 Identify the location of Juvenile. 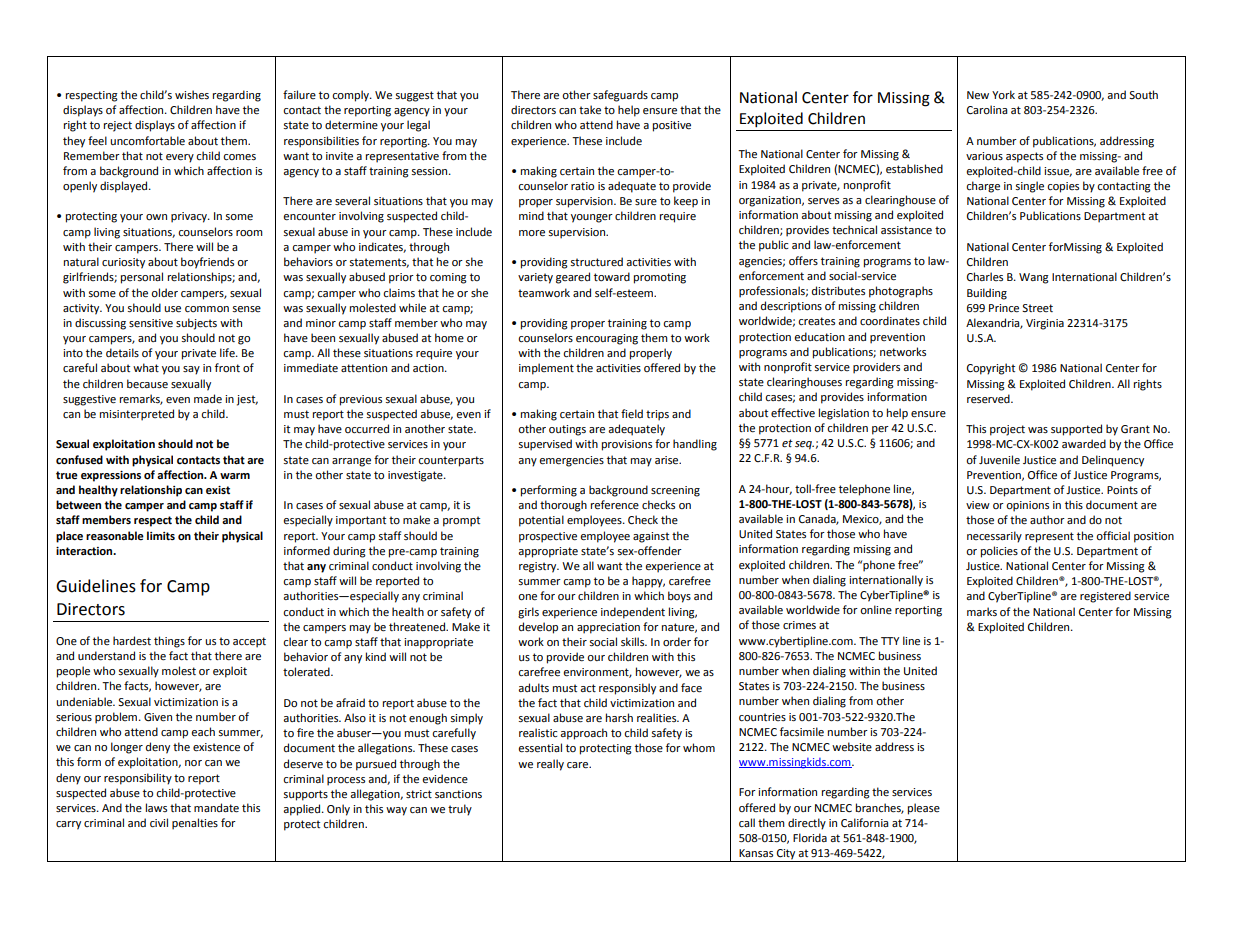
(999, 460).
